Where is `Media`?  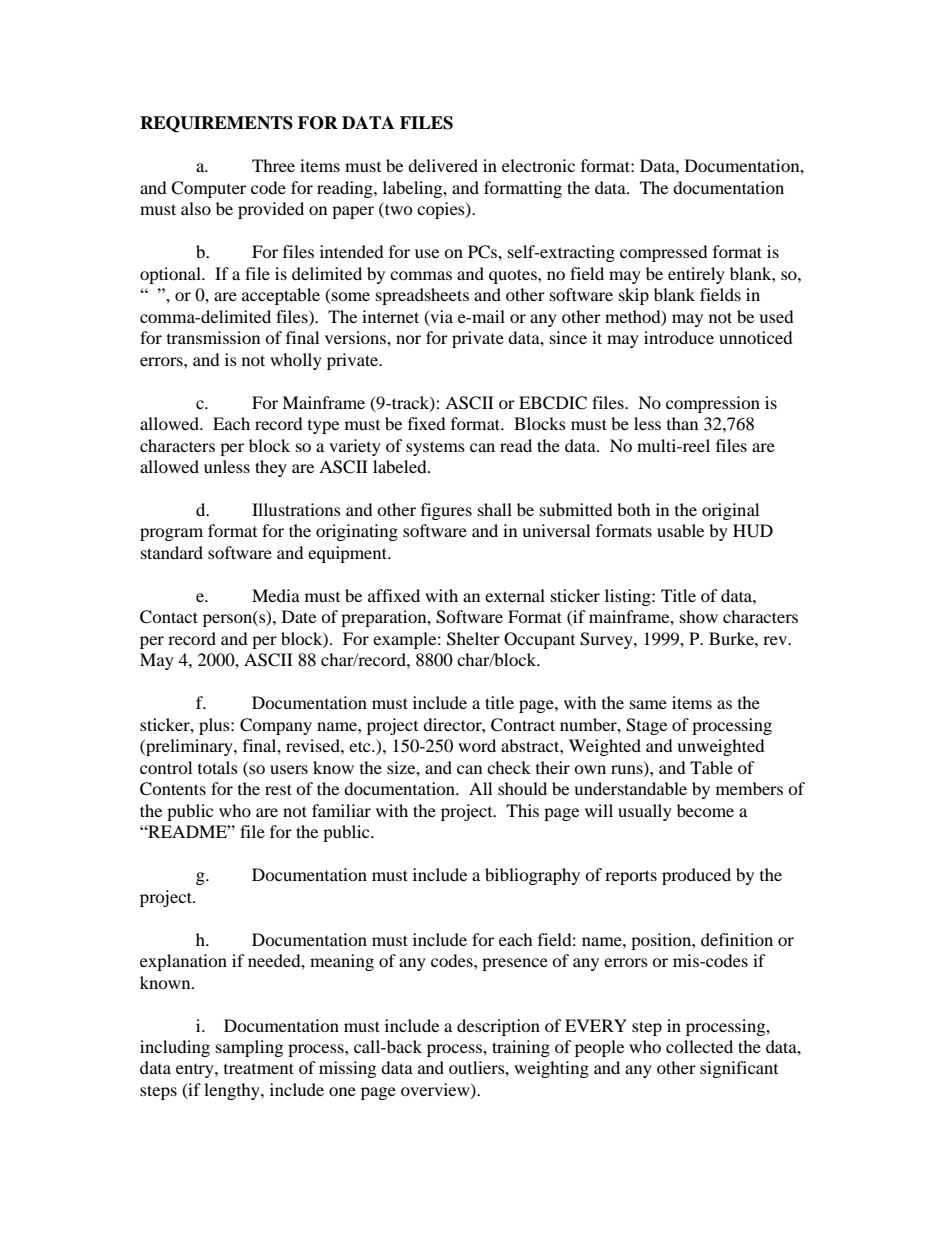 Media is located at coordinates (276, 595).
